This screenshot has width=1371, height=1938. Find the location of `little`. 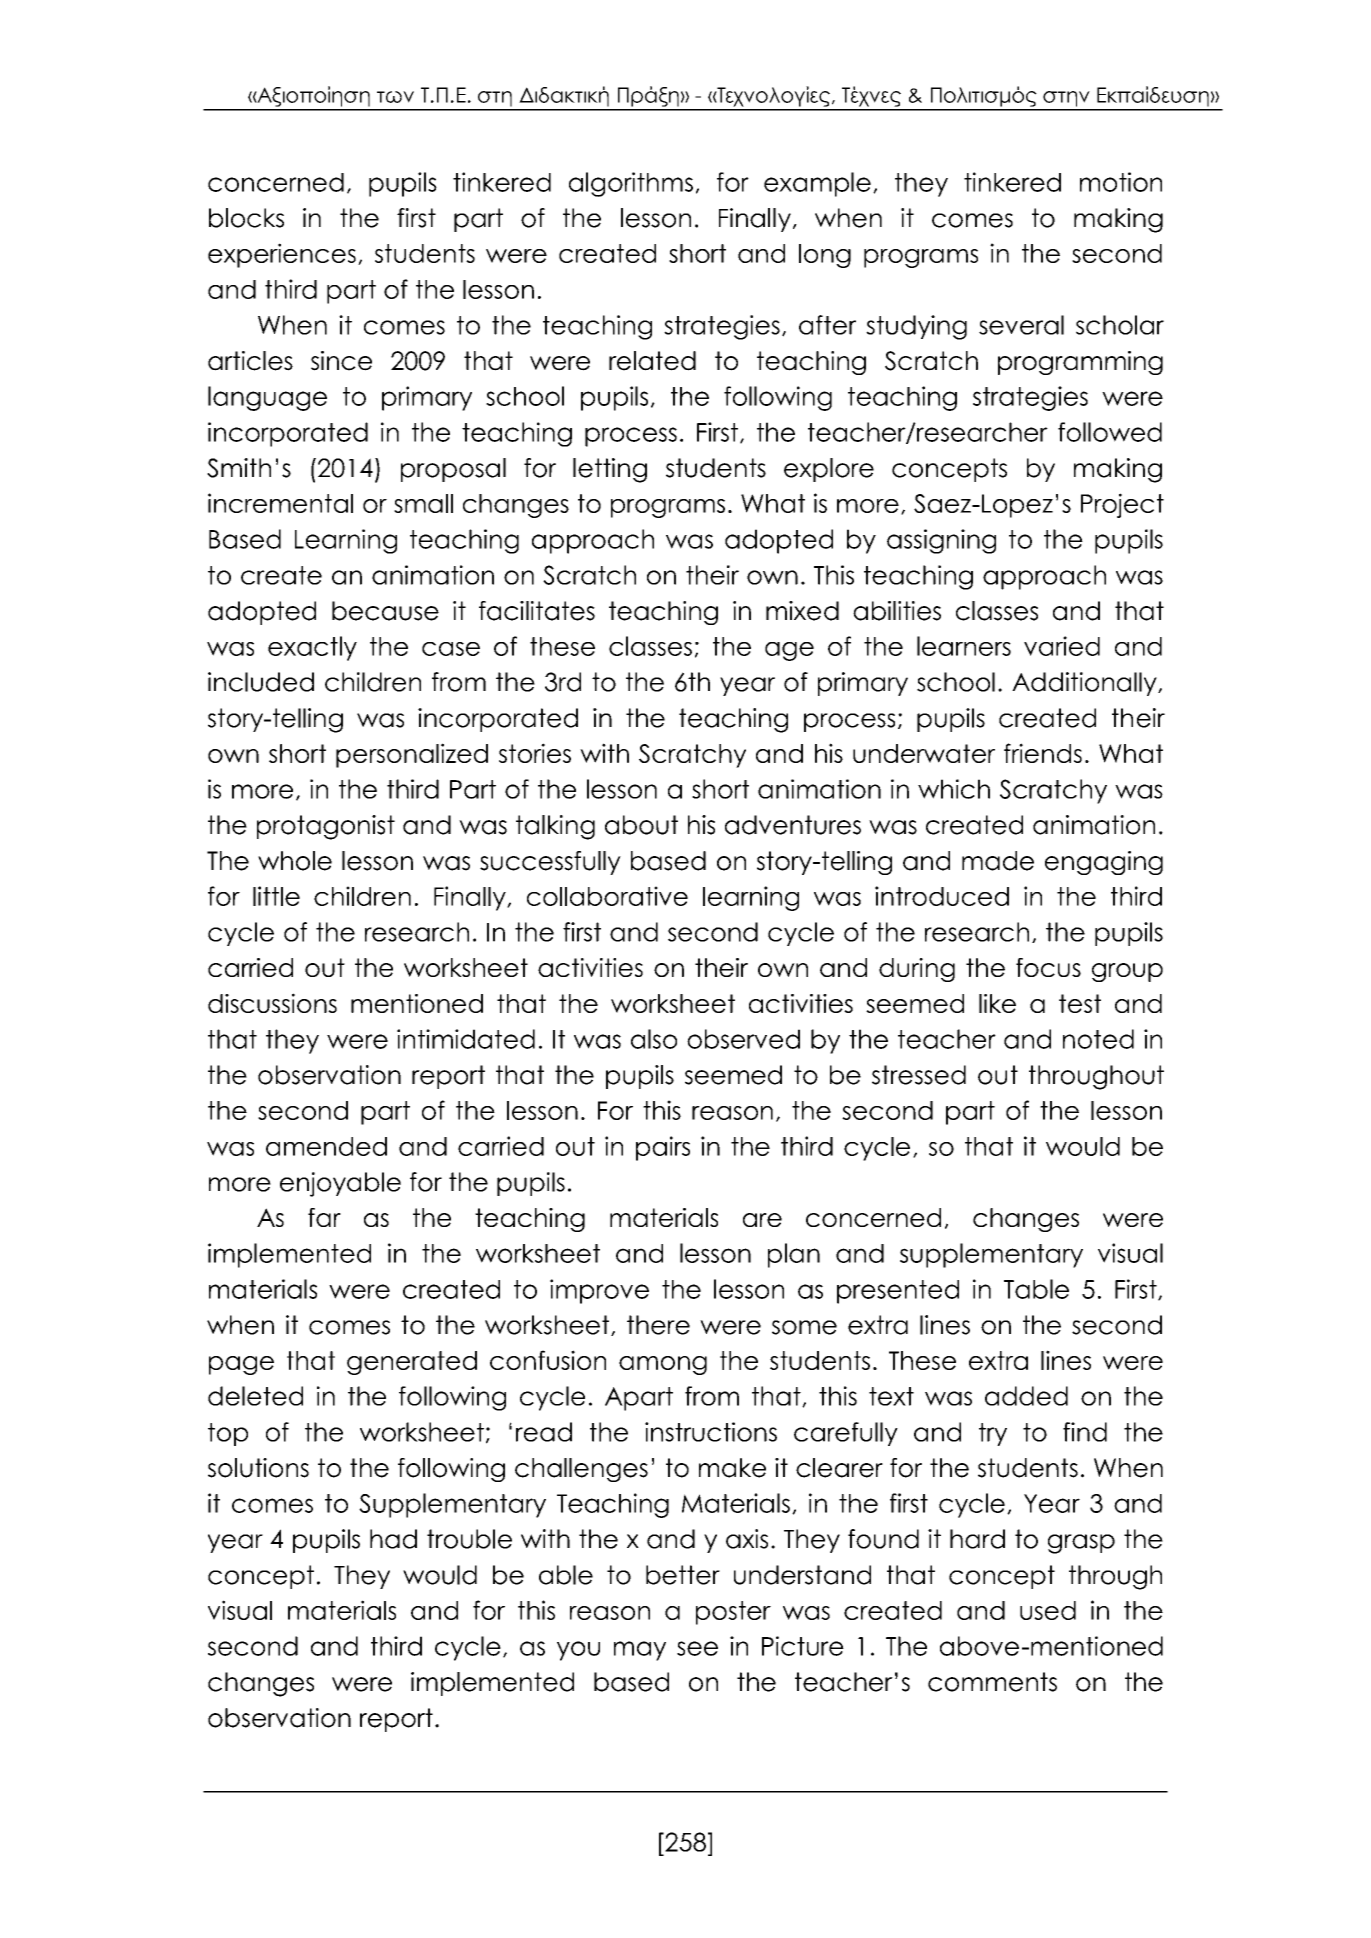

little is located at coordinates (276, 896).
